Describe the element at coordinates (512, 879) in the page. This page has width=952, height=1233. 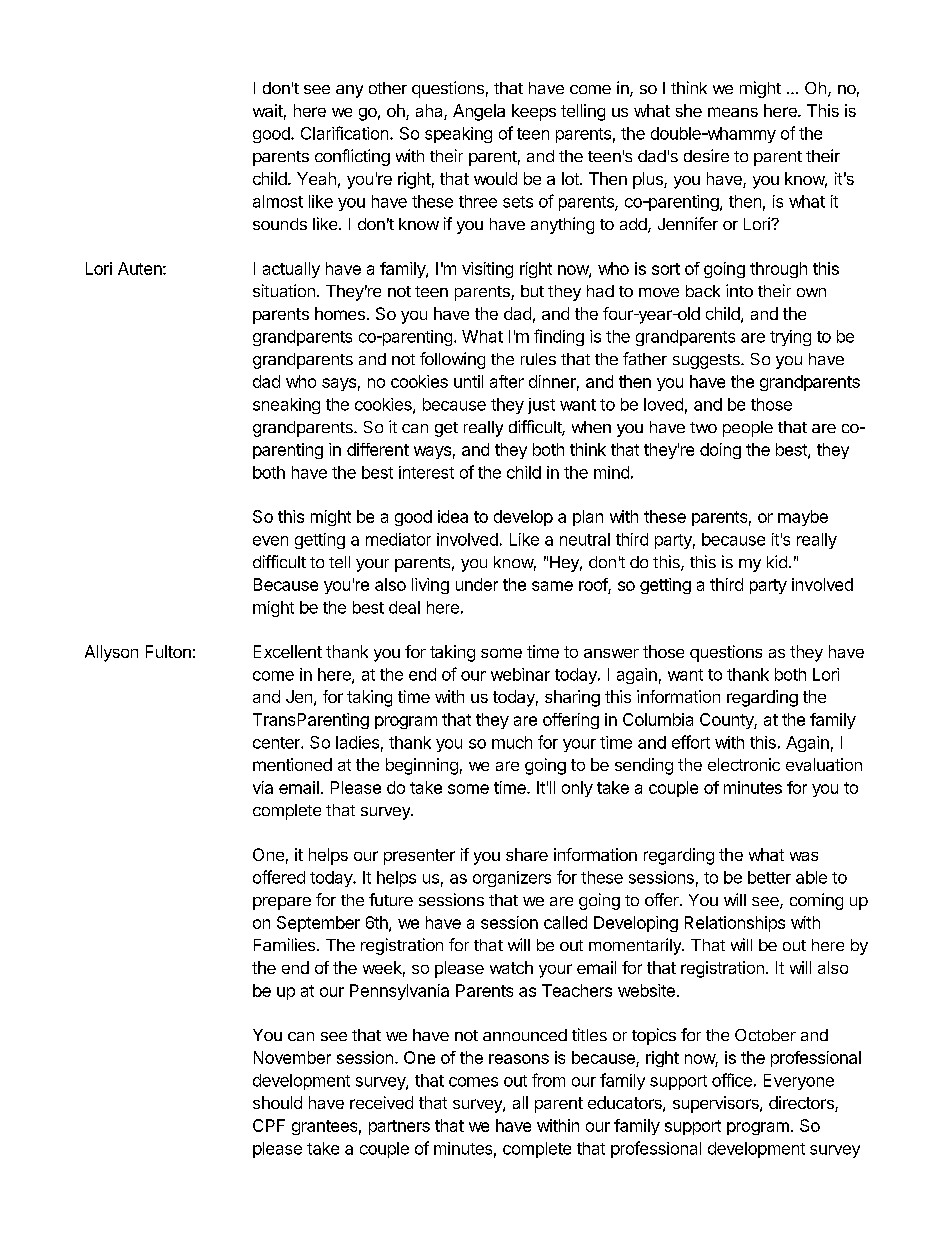
I see `organizers` at that location.
